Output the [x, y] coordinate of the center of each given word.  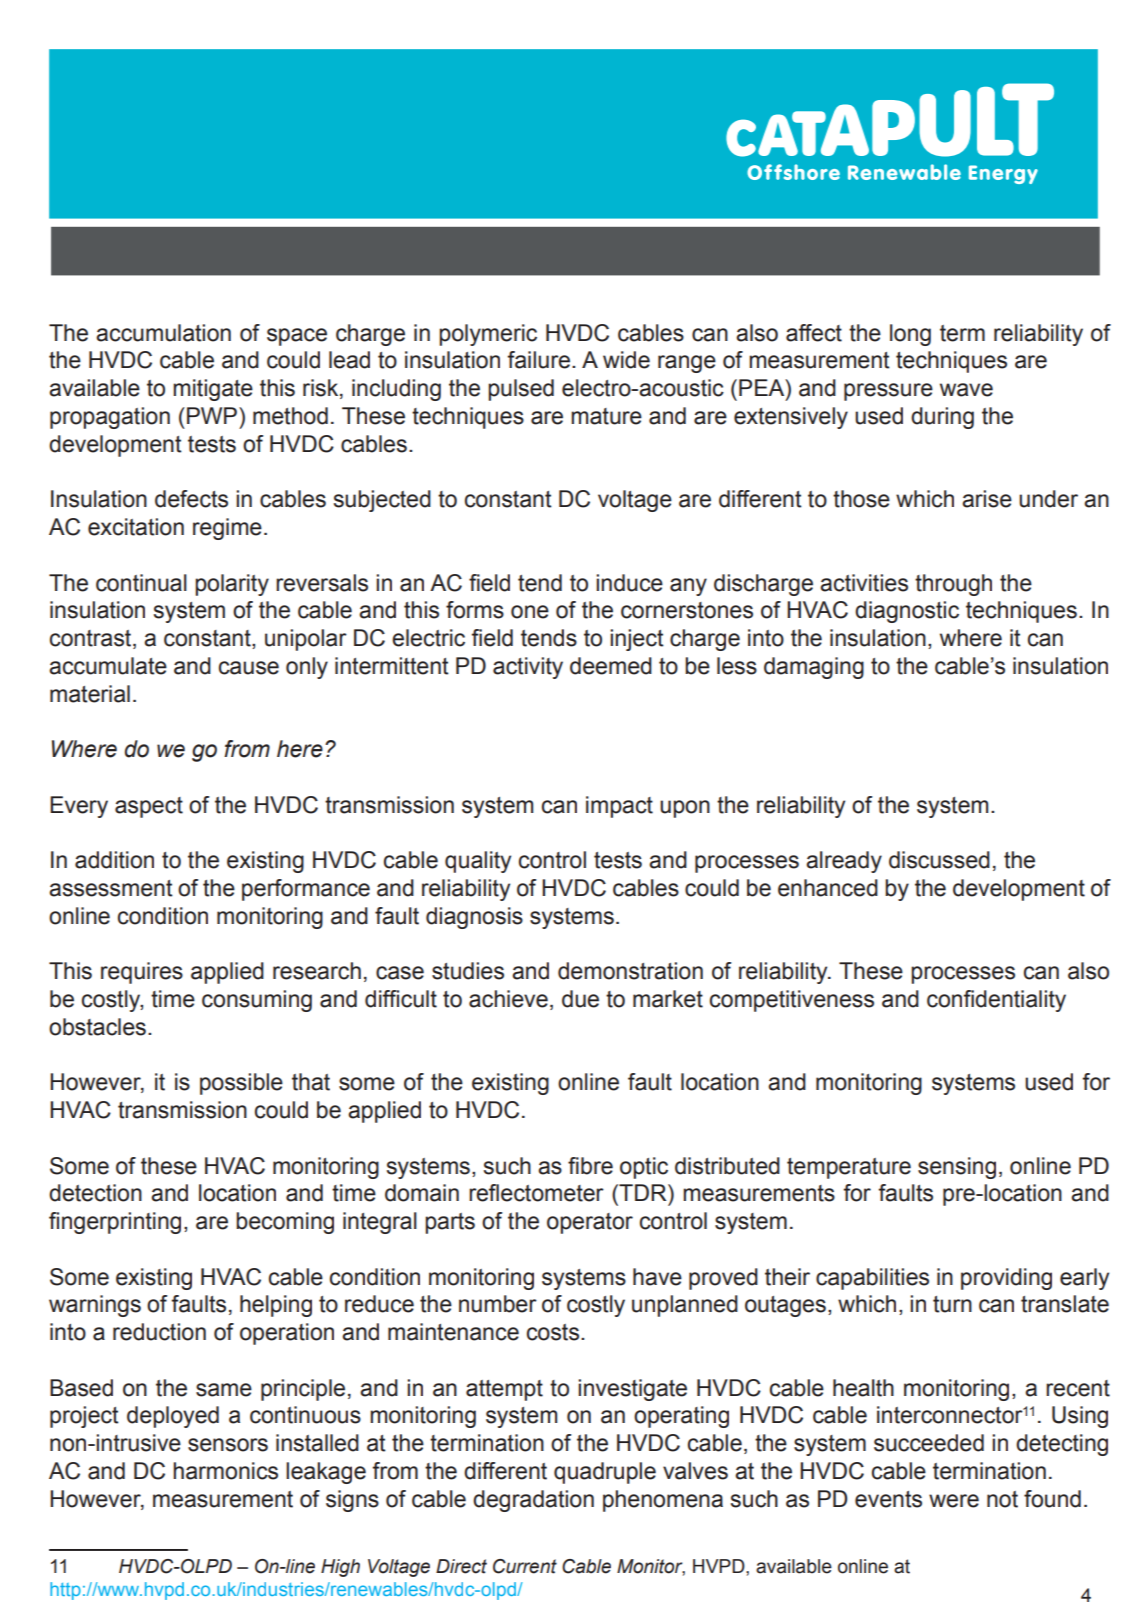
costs [554, 1332]
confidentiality [996, 1001]
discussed [939, 860]
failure [538, 360]
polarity [232, 585]
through [953, 585]
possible [241, 1084]
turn [952, 1304]
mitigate [213, 390]
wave [966, 390]
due [580, 999]
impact [619, 807]
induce [629, 583]
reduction [159, 1332]
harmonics [225, 1471]
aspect [149, 807]
